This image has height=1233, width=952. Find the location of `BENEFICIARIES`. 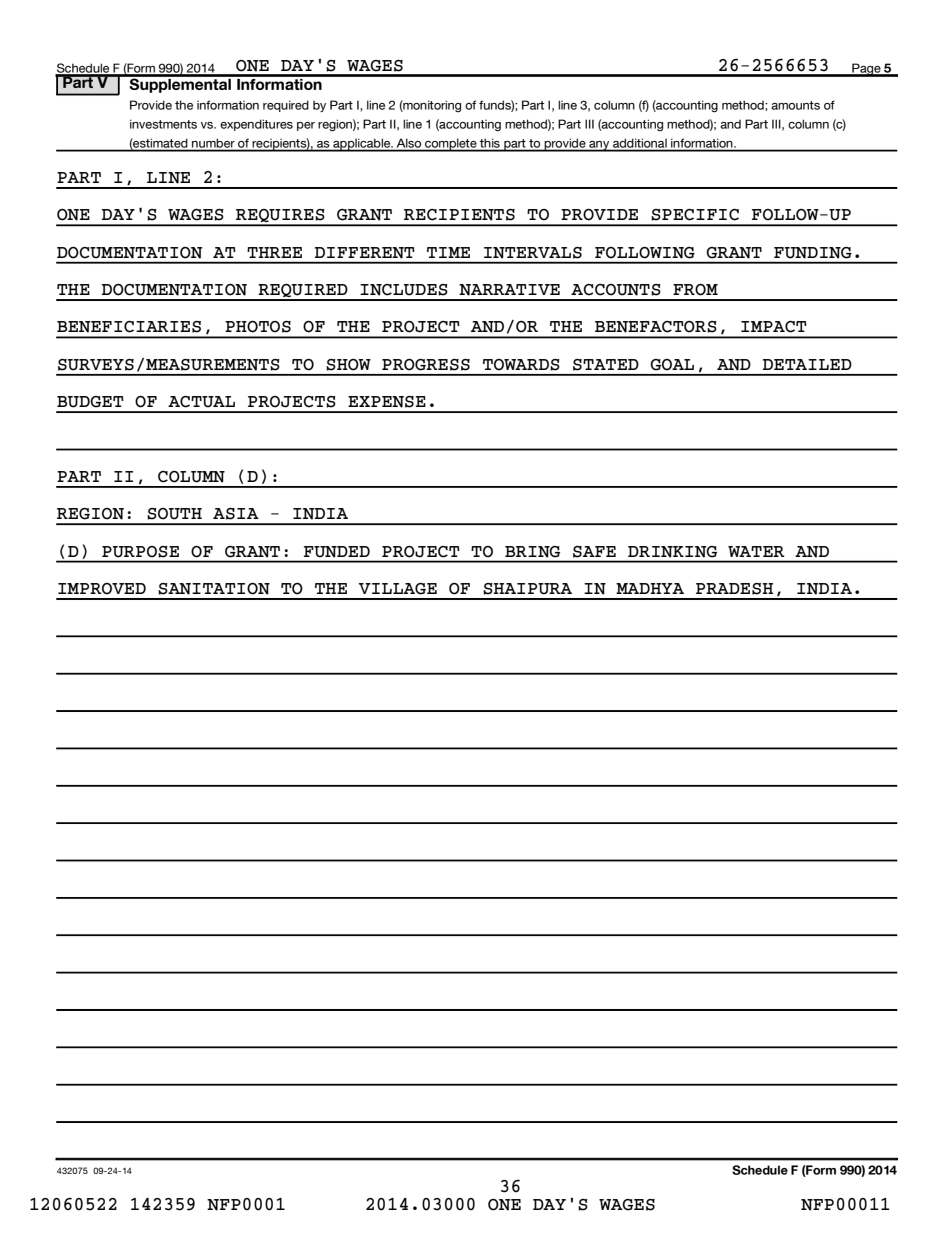

BENEFICIARIES is located at coordinates (129, 327).
